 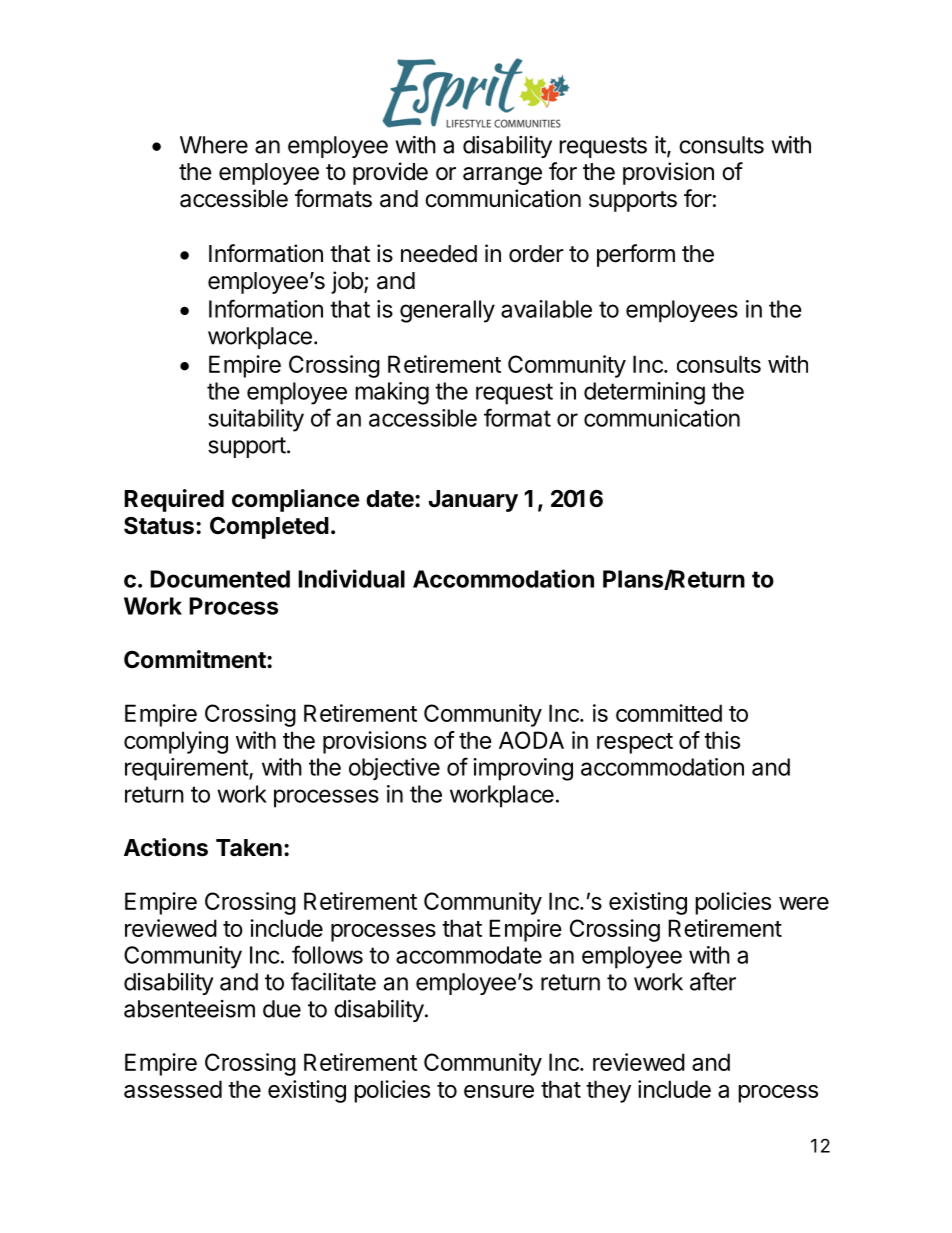 I want to click on requirement, so click(x=187, y=769).
